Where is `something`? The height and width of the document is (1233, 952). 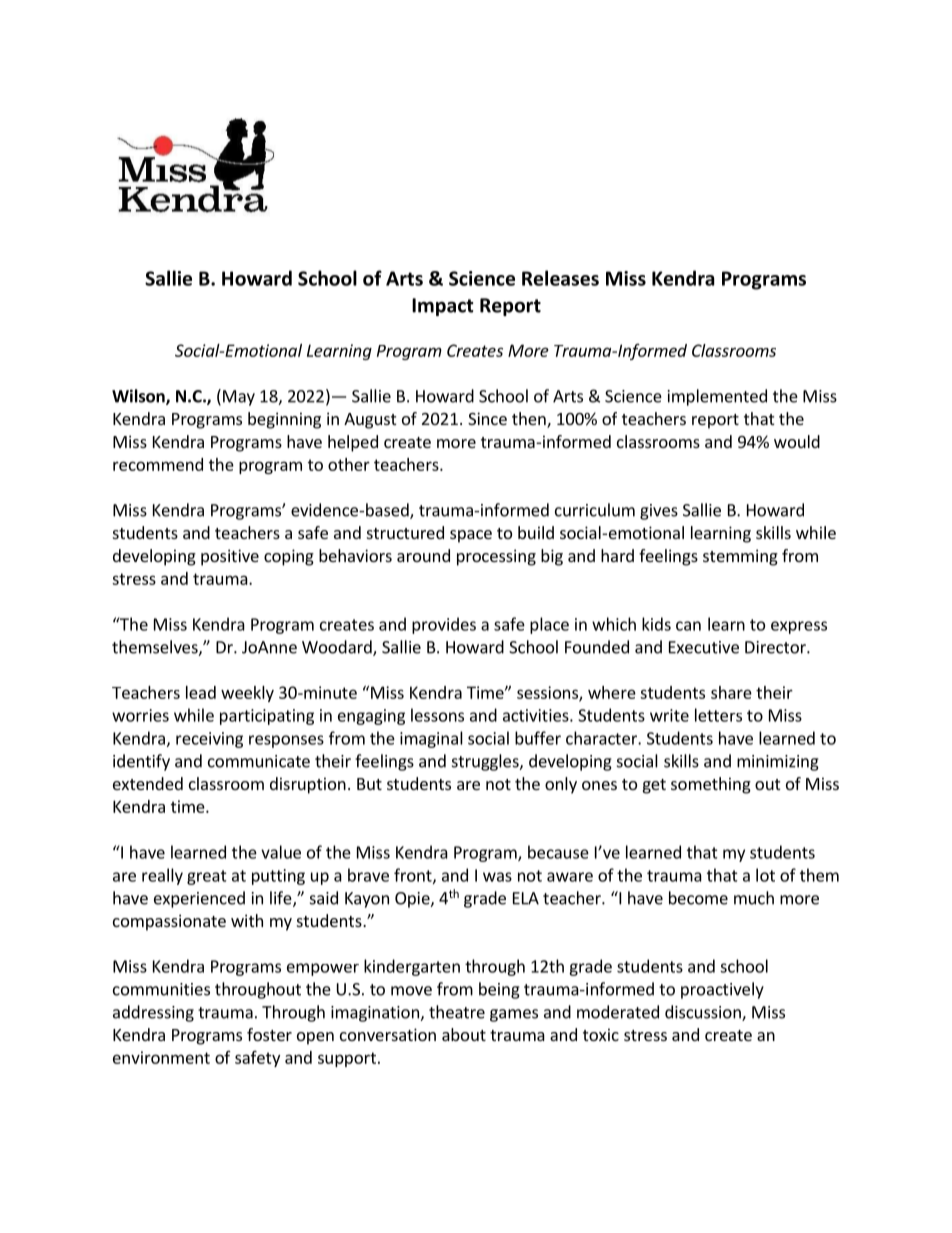 something is located at coordinates (711, 785).
